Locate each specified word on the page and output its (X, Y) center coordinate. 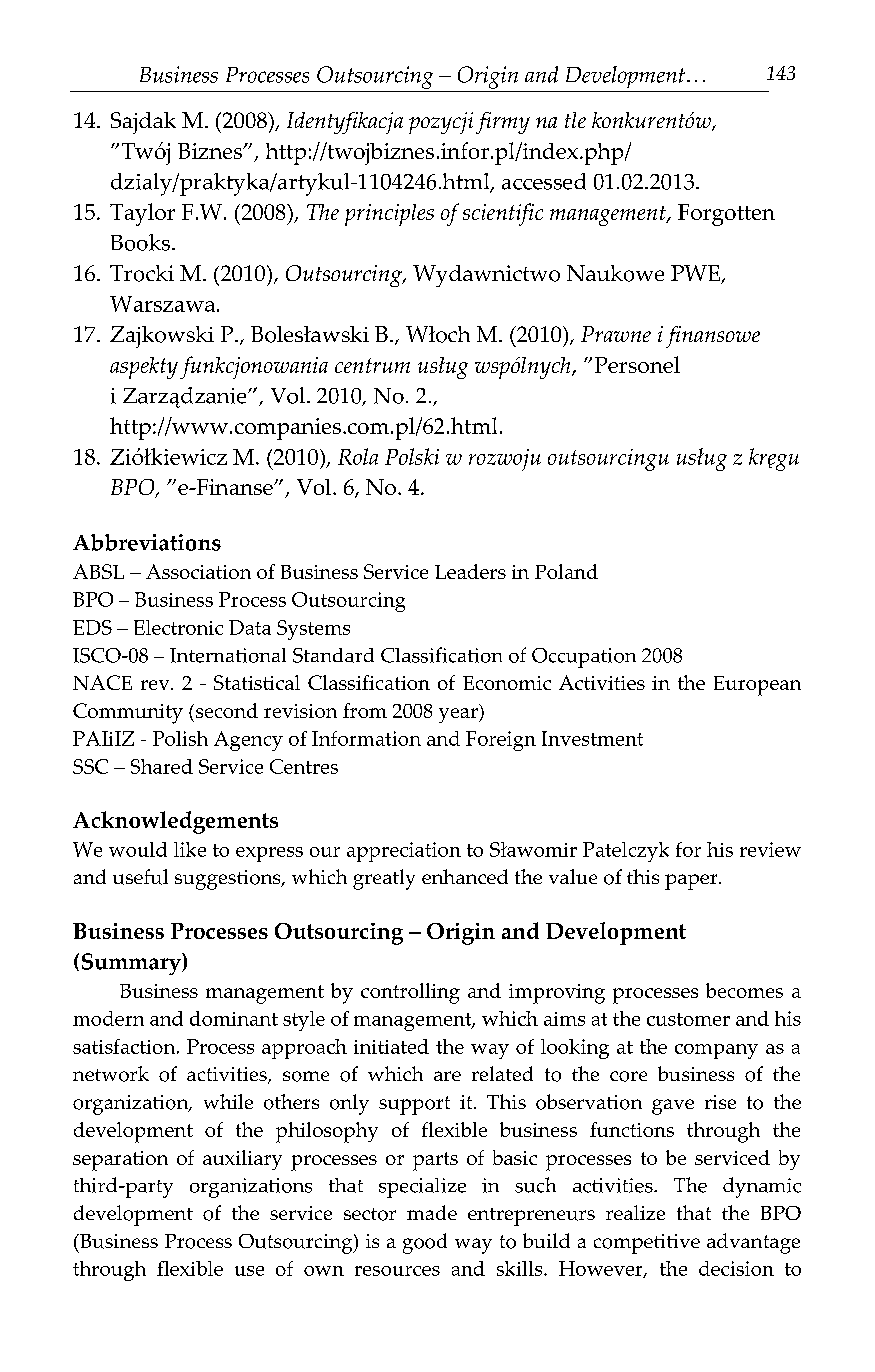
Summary (132, 964)
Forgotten (726, 215)
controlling (410, 993)
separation (120, 1161)
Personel (637, 364)
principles (389, 215)
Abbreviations (147, 542)
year (459, 715)
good (425, 1243)
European (757, 686)
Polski (412, 456)
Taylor (142, 214)
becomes (744, 990)
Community (128, 713)
